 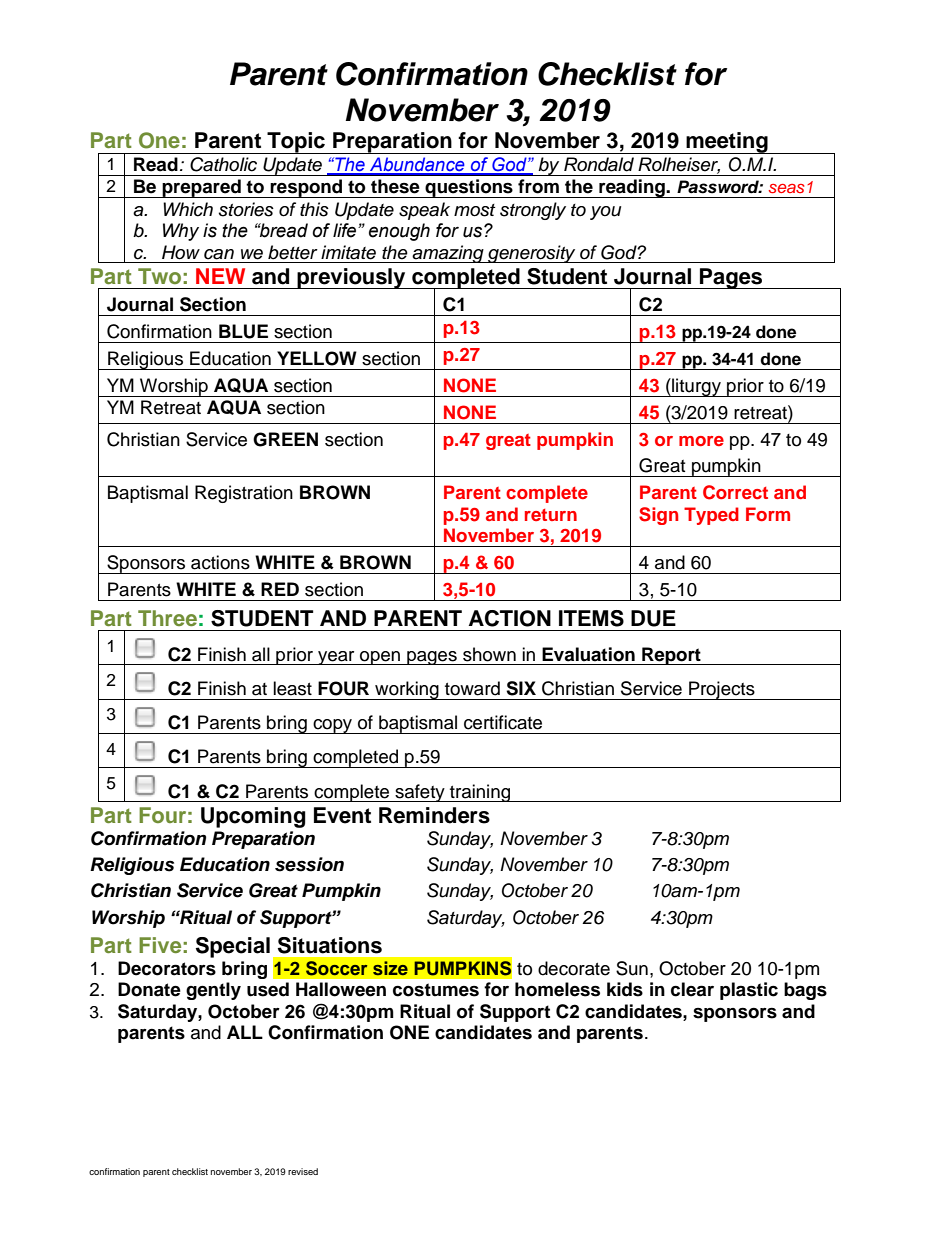 I want to click on Projects, so click(x=722, y=690).
